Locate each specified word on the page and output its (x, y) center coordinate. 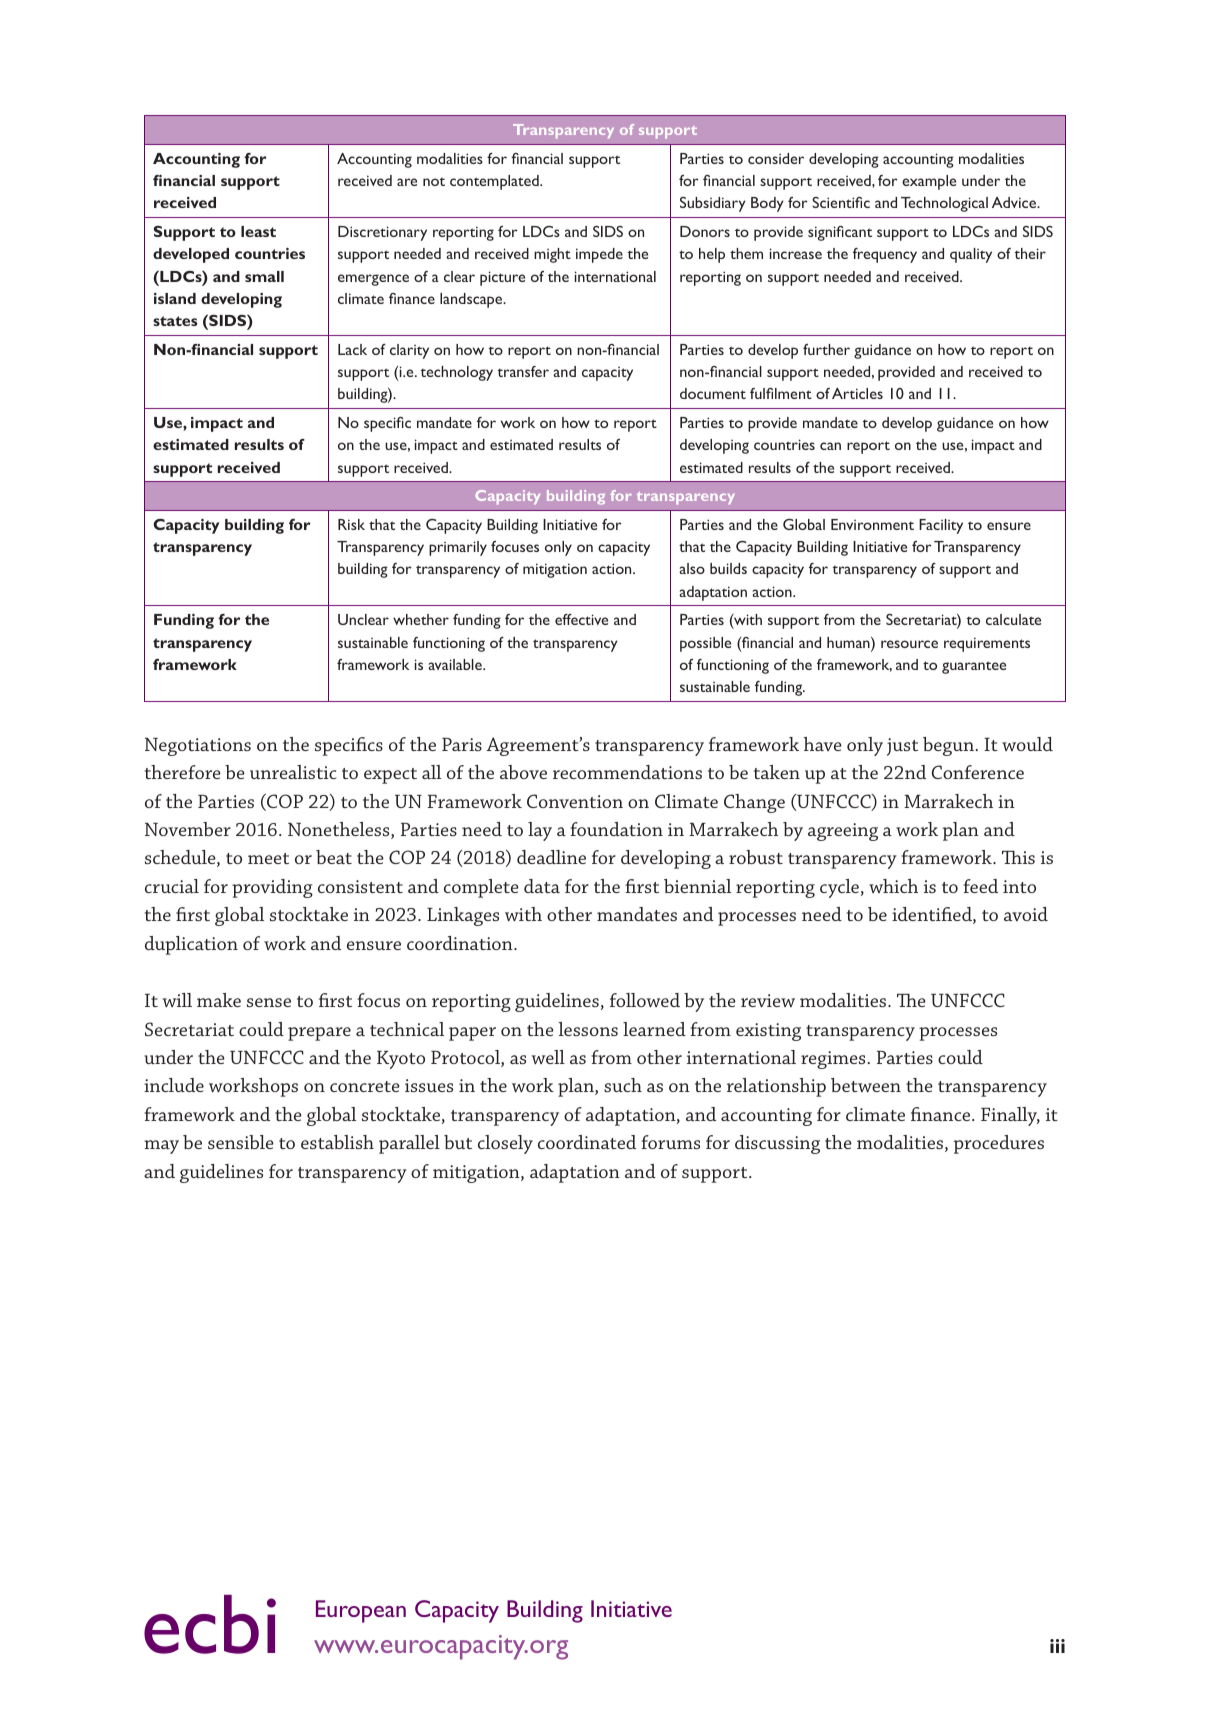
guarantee (974, 667)
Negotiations (198, 747)
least (258, 231)
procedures (999, 1144)
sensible (241, 1142)
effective (581, 619)
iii (1057, 1646)
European (361, 1611)
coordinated (587, 1142)
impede (599, 255)
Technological (944, 204)
